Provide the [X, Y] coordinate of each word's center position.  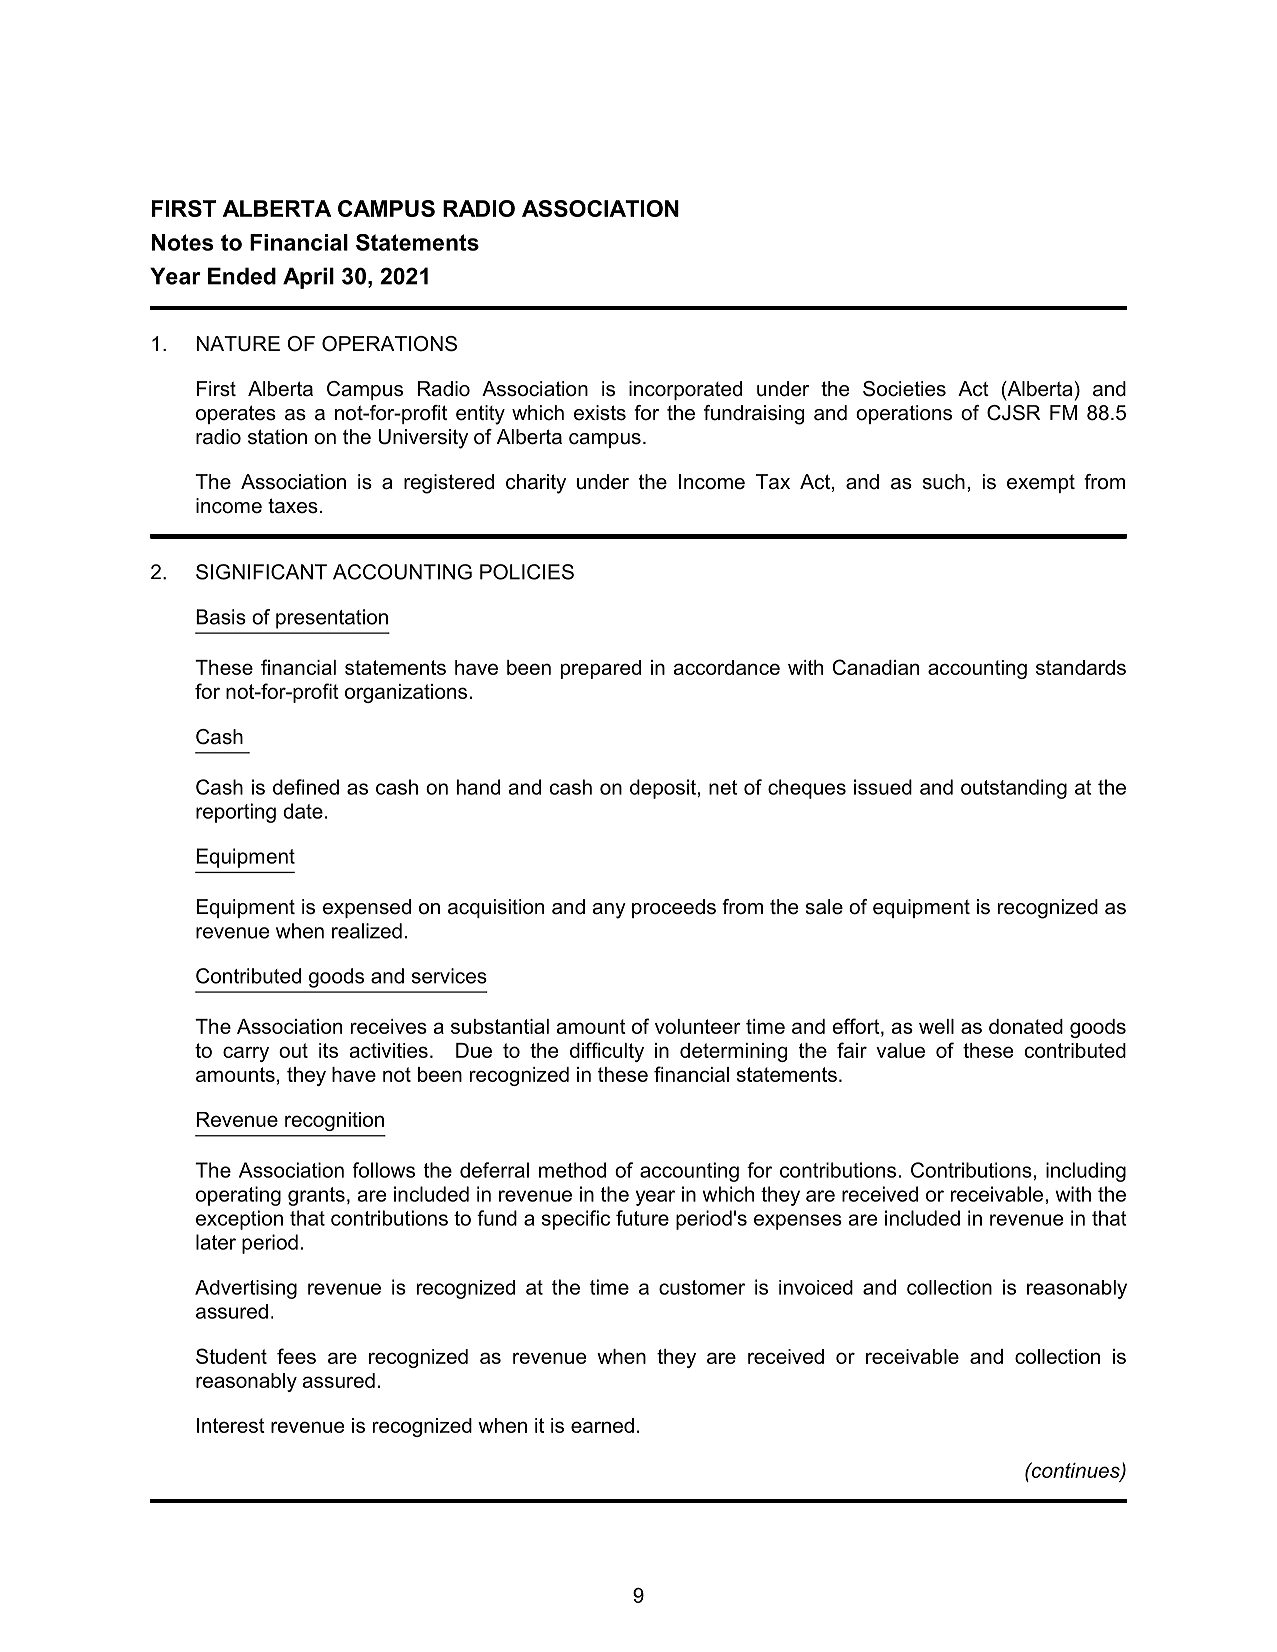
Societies [904, 389]
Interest [231, 1425]
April [308, 278]
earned [602, 1425]
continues [1075, 1471]
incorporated [685, 390]
